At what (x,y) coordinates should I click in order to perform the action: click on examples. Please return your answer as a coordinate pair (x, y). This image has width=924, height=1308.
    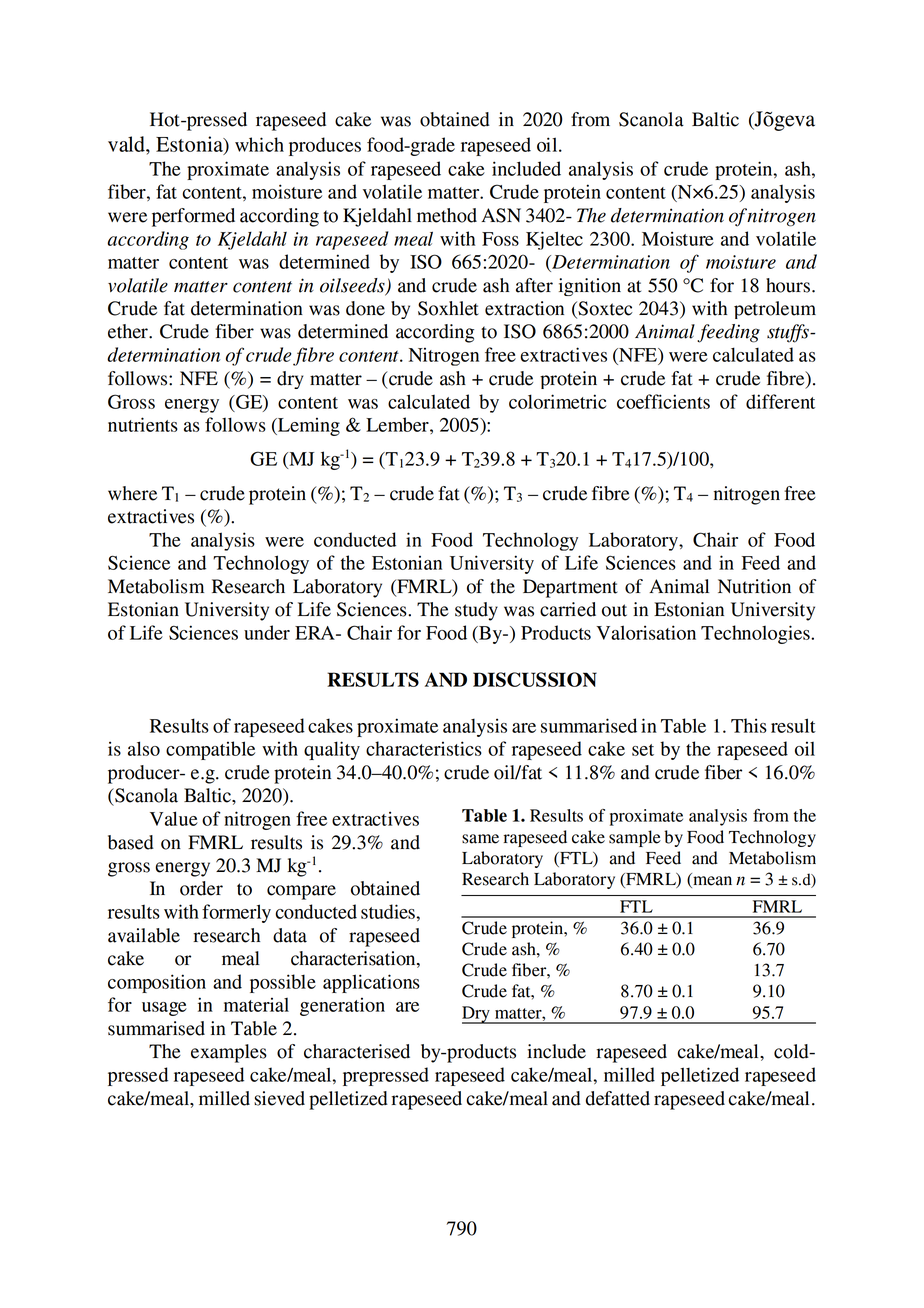
    Looking at the image, I should click on (229, 1053).
